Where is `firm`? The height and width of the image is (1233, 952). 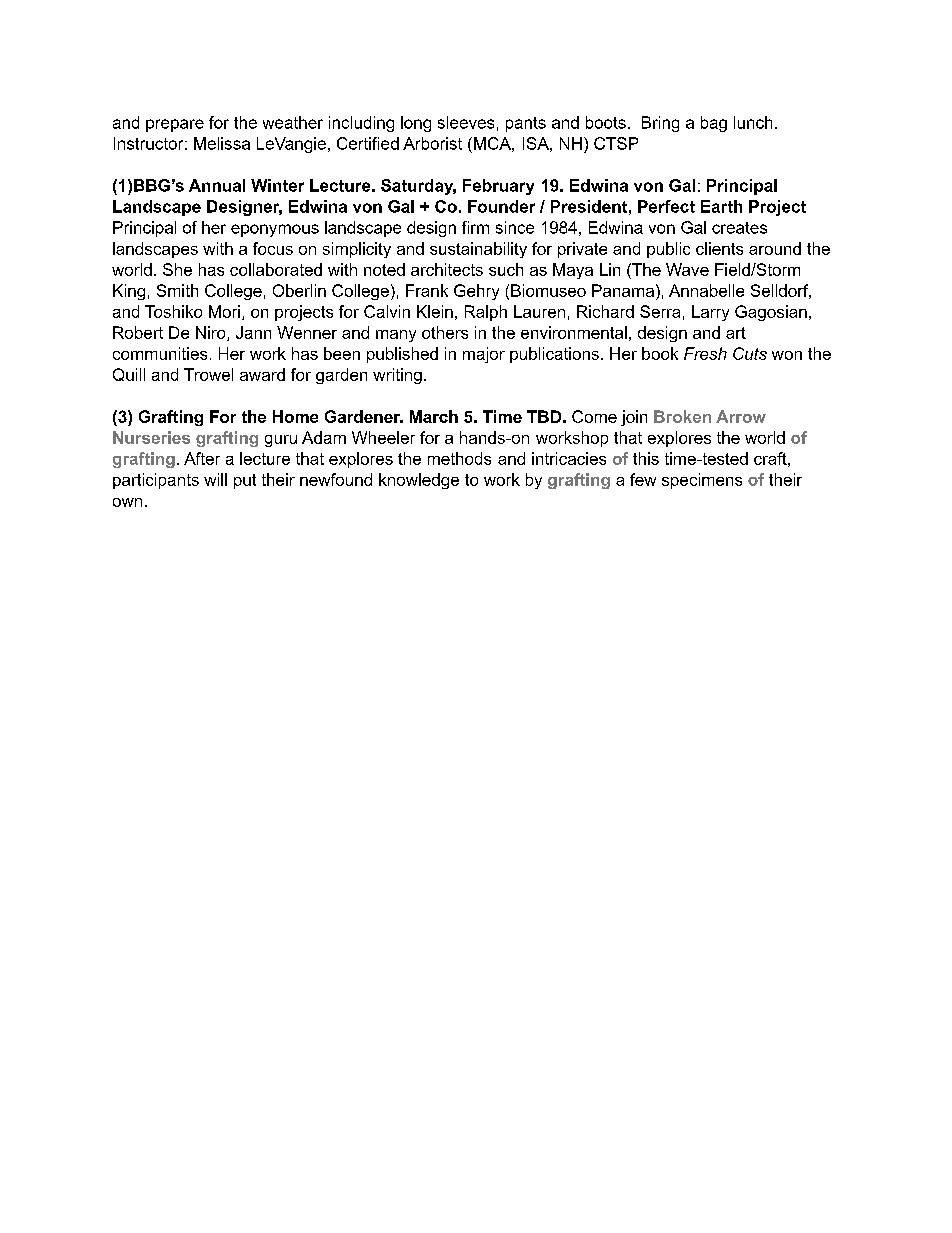 firm is located at coordinates (475, 227).
